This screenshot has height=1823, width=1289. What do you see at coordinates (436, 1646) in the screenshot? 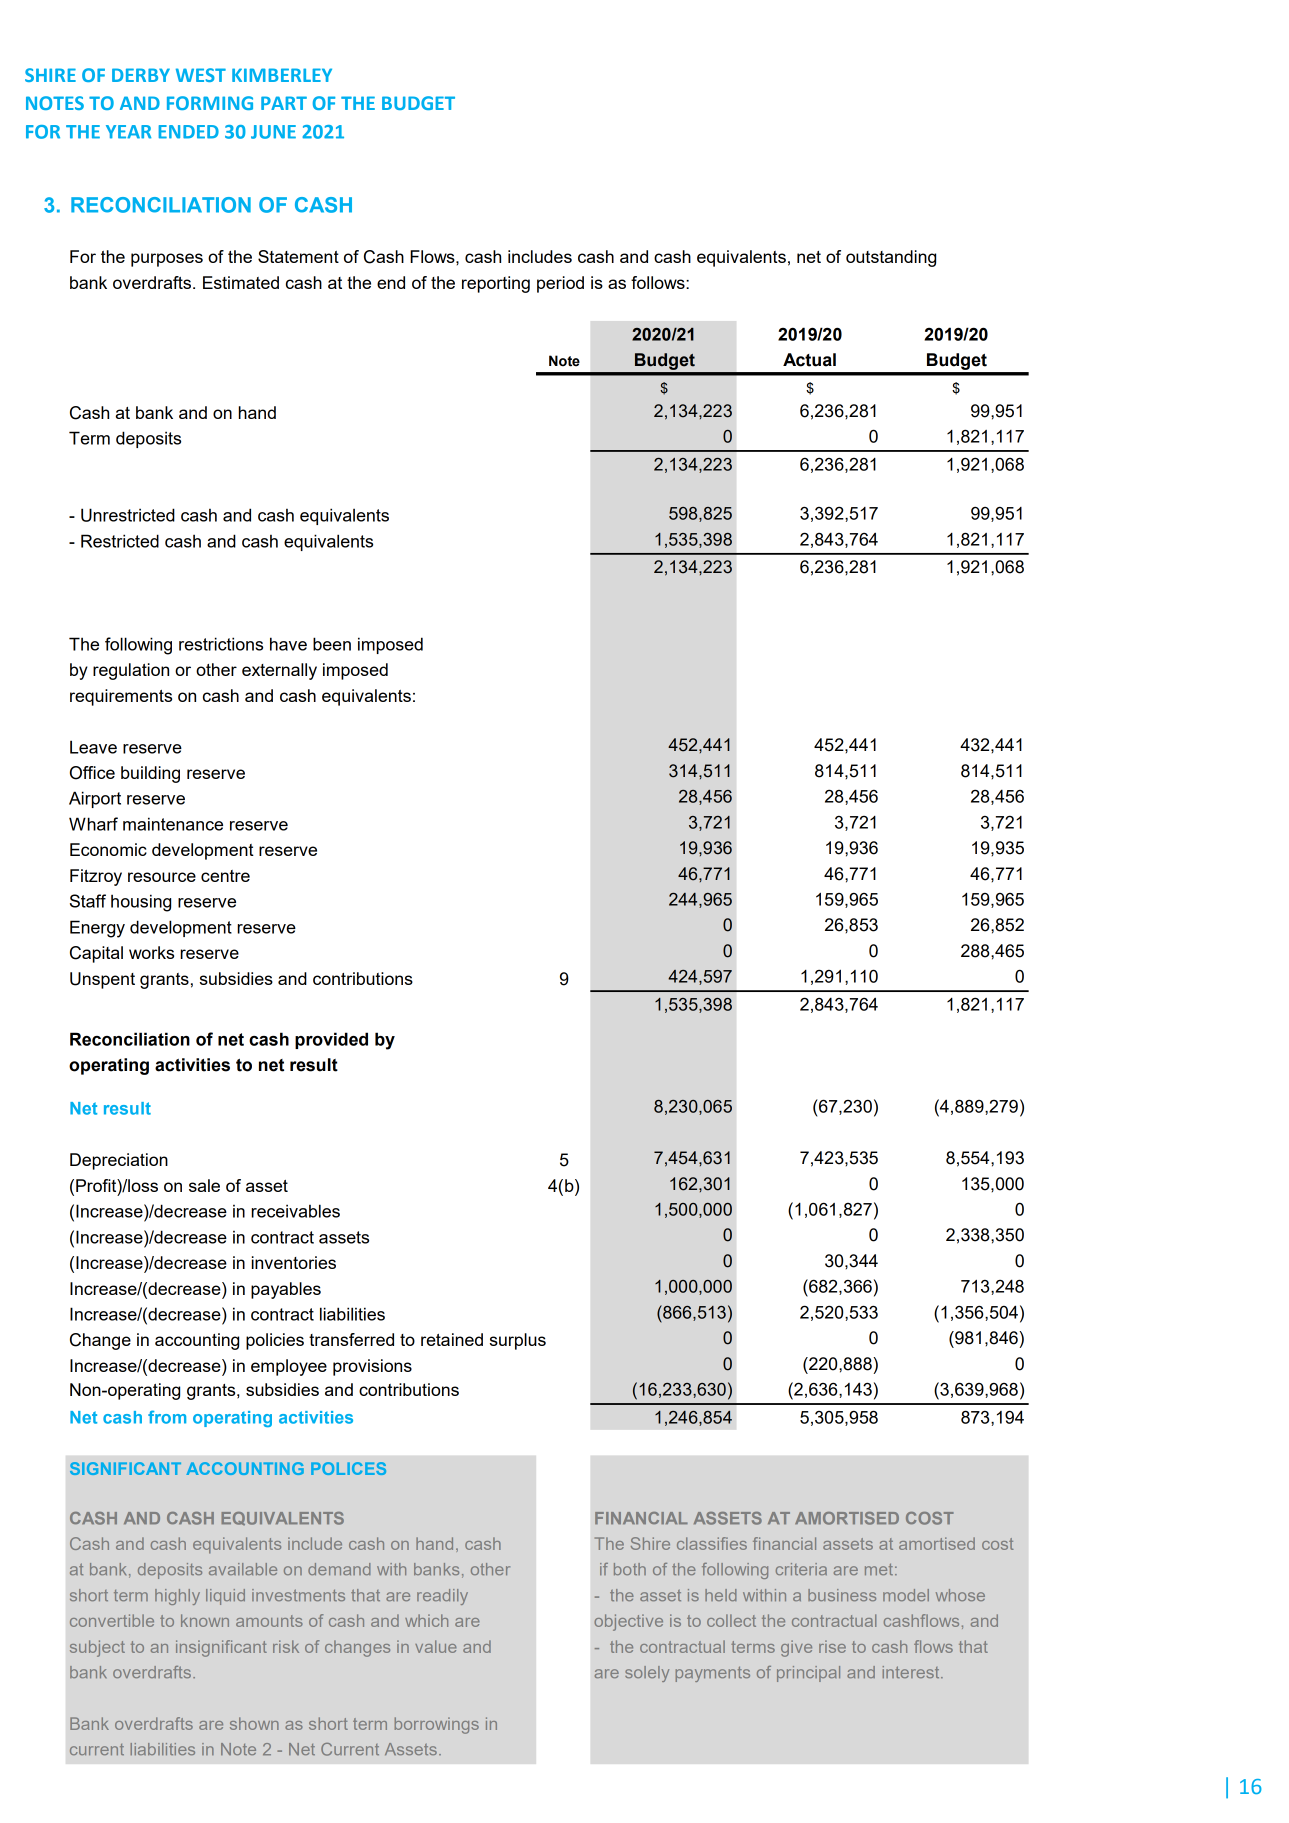
I see `value` at bounding box center [436, 1646].
